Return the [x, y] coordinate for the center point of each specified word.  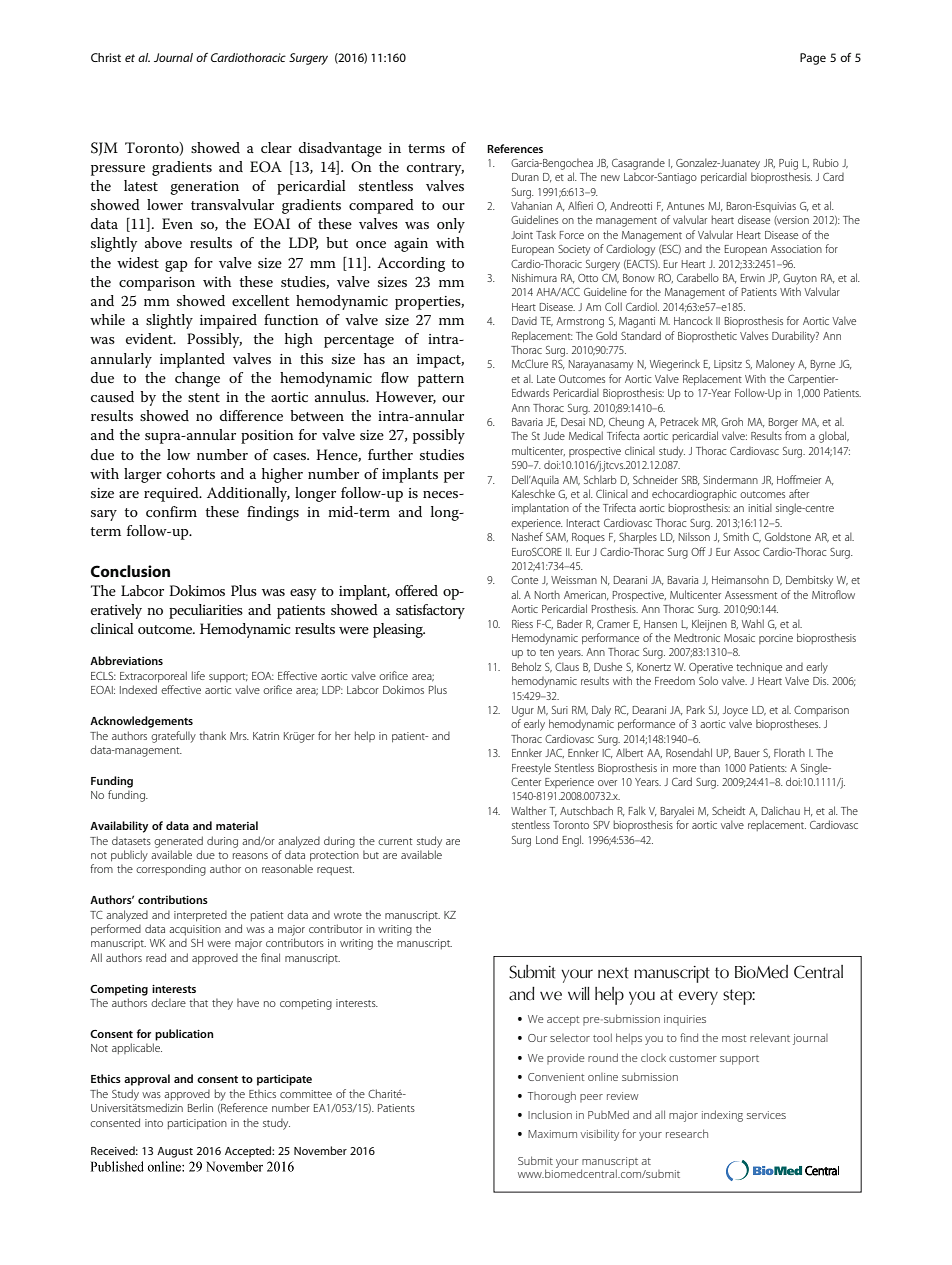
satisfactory [430, 611]
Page [813, 59]
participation [197, 1124]
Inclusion [550, 1114]
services [766, 1115]
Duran [525, 177]
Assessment [751, 595]
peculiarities [206, 611]
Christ [106, 57]
